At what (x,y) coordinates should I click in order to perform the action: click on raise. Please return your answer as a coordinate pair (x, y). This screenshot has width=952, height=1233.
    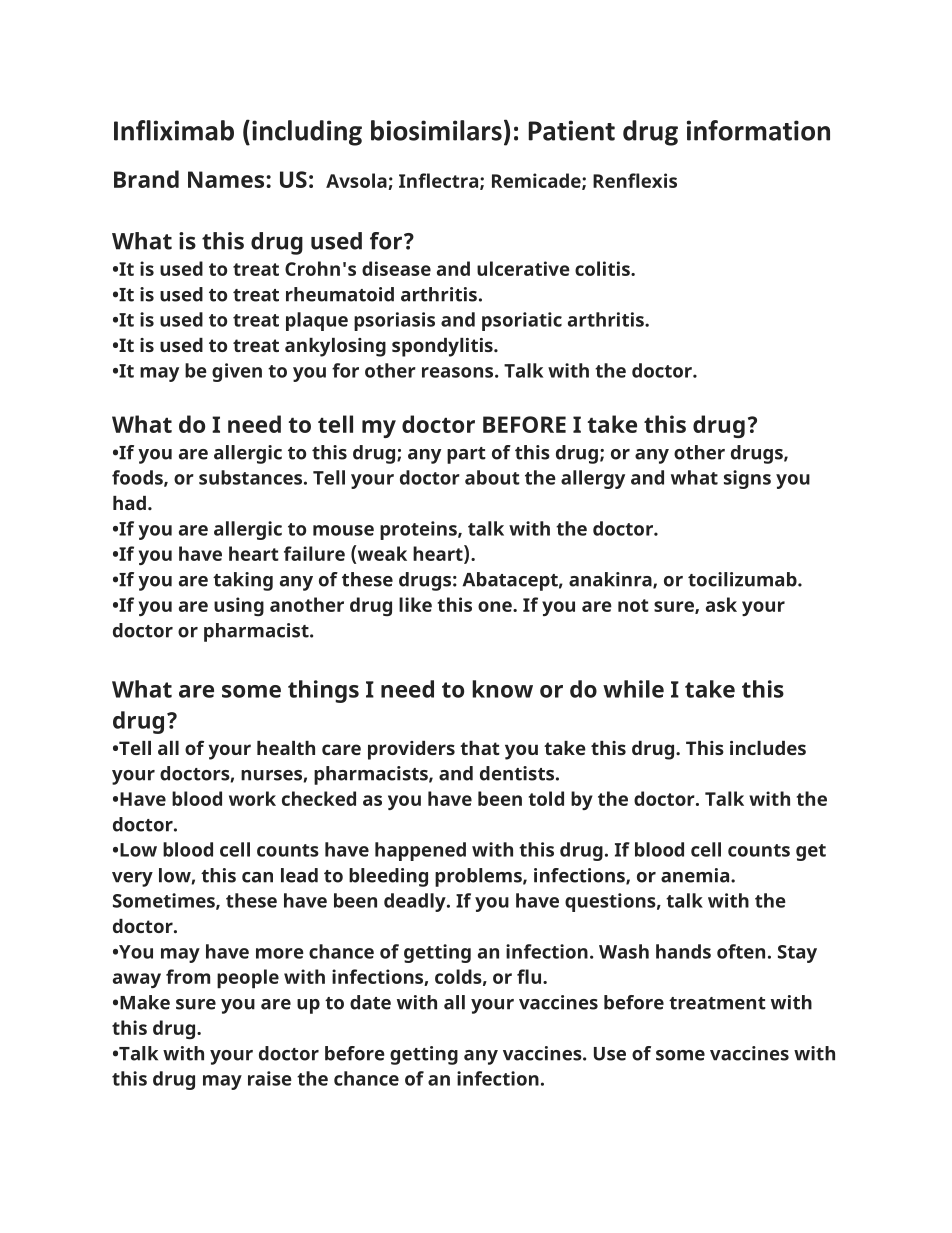
    Looking at the image, I should click on (270, 1078).
